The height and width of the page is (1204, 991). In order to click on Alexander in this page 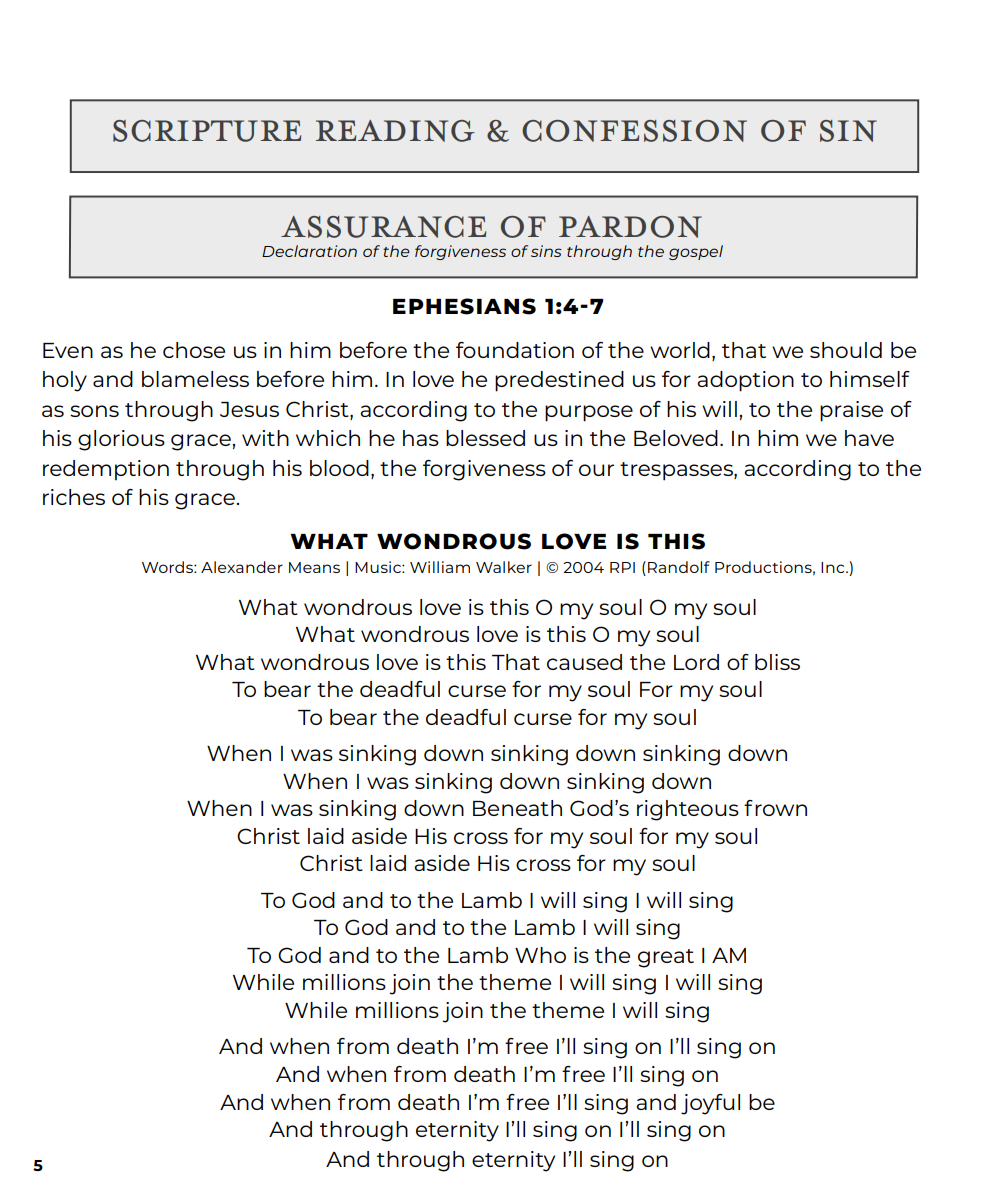, I will do `click(242, 567)`.
